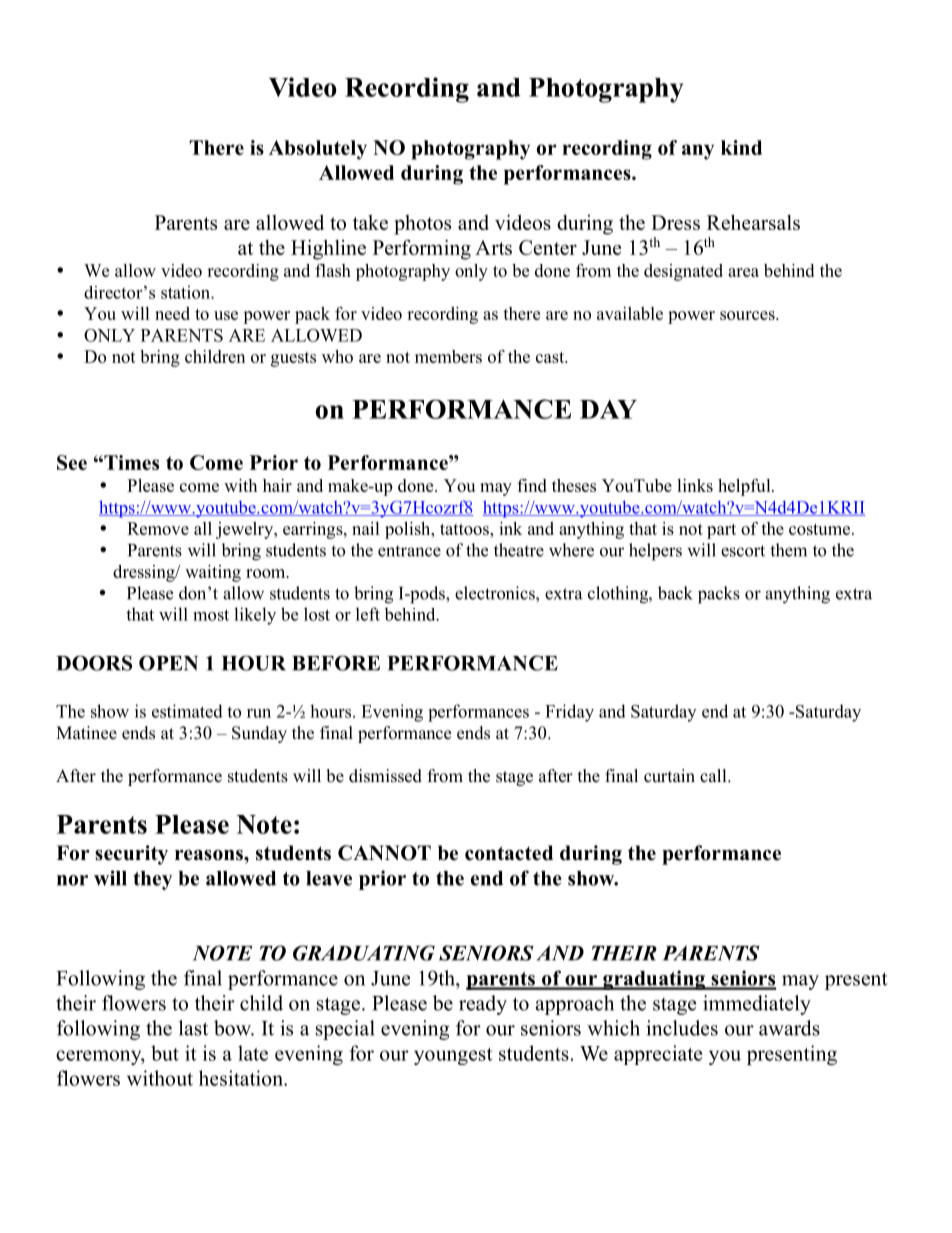 This document has height=1233, width=952. What do you see at coordinates (422, 225) in the document?
I see `photos` at bounding box center [422, 225].
